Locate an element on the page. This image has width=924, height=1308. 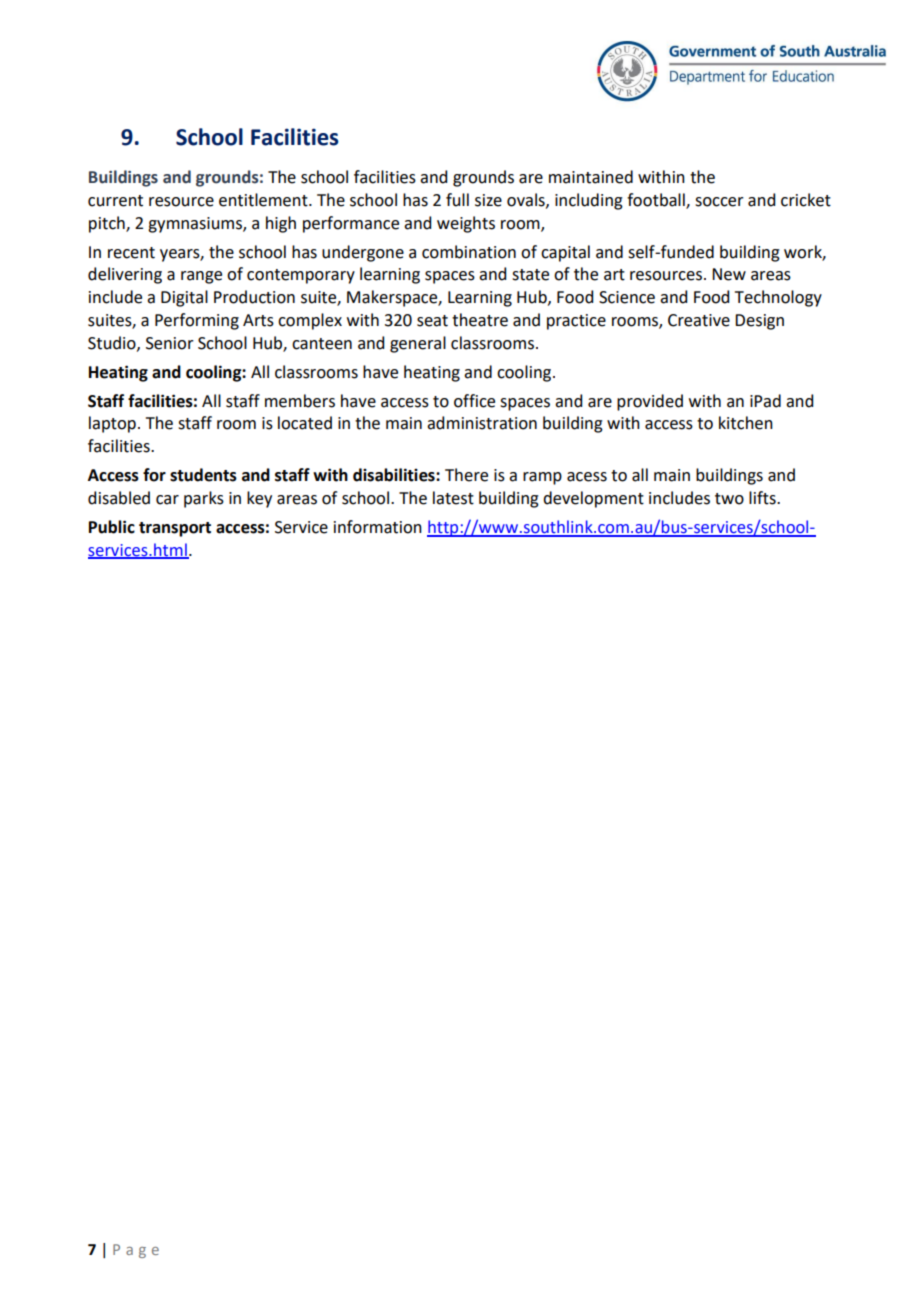
general is located at coordinates (418, 344).
